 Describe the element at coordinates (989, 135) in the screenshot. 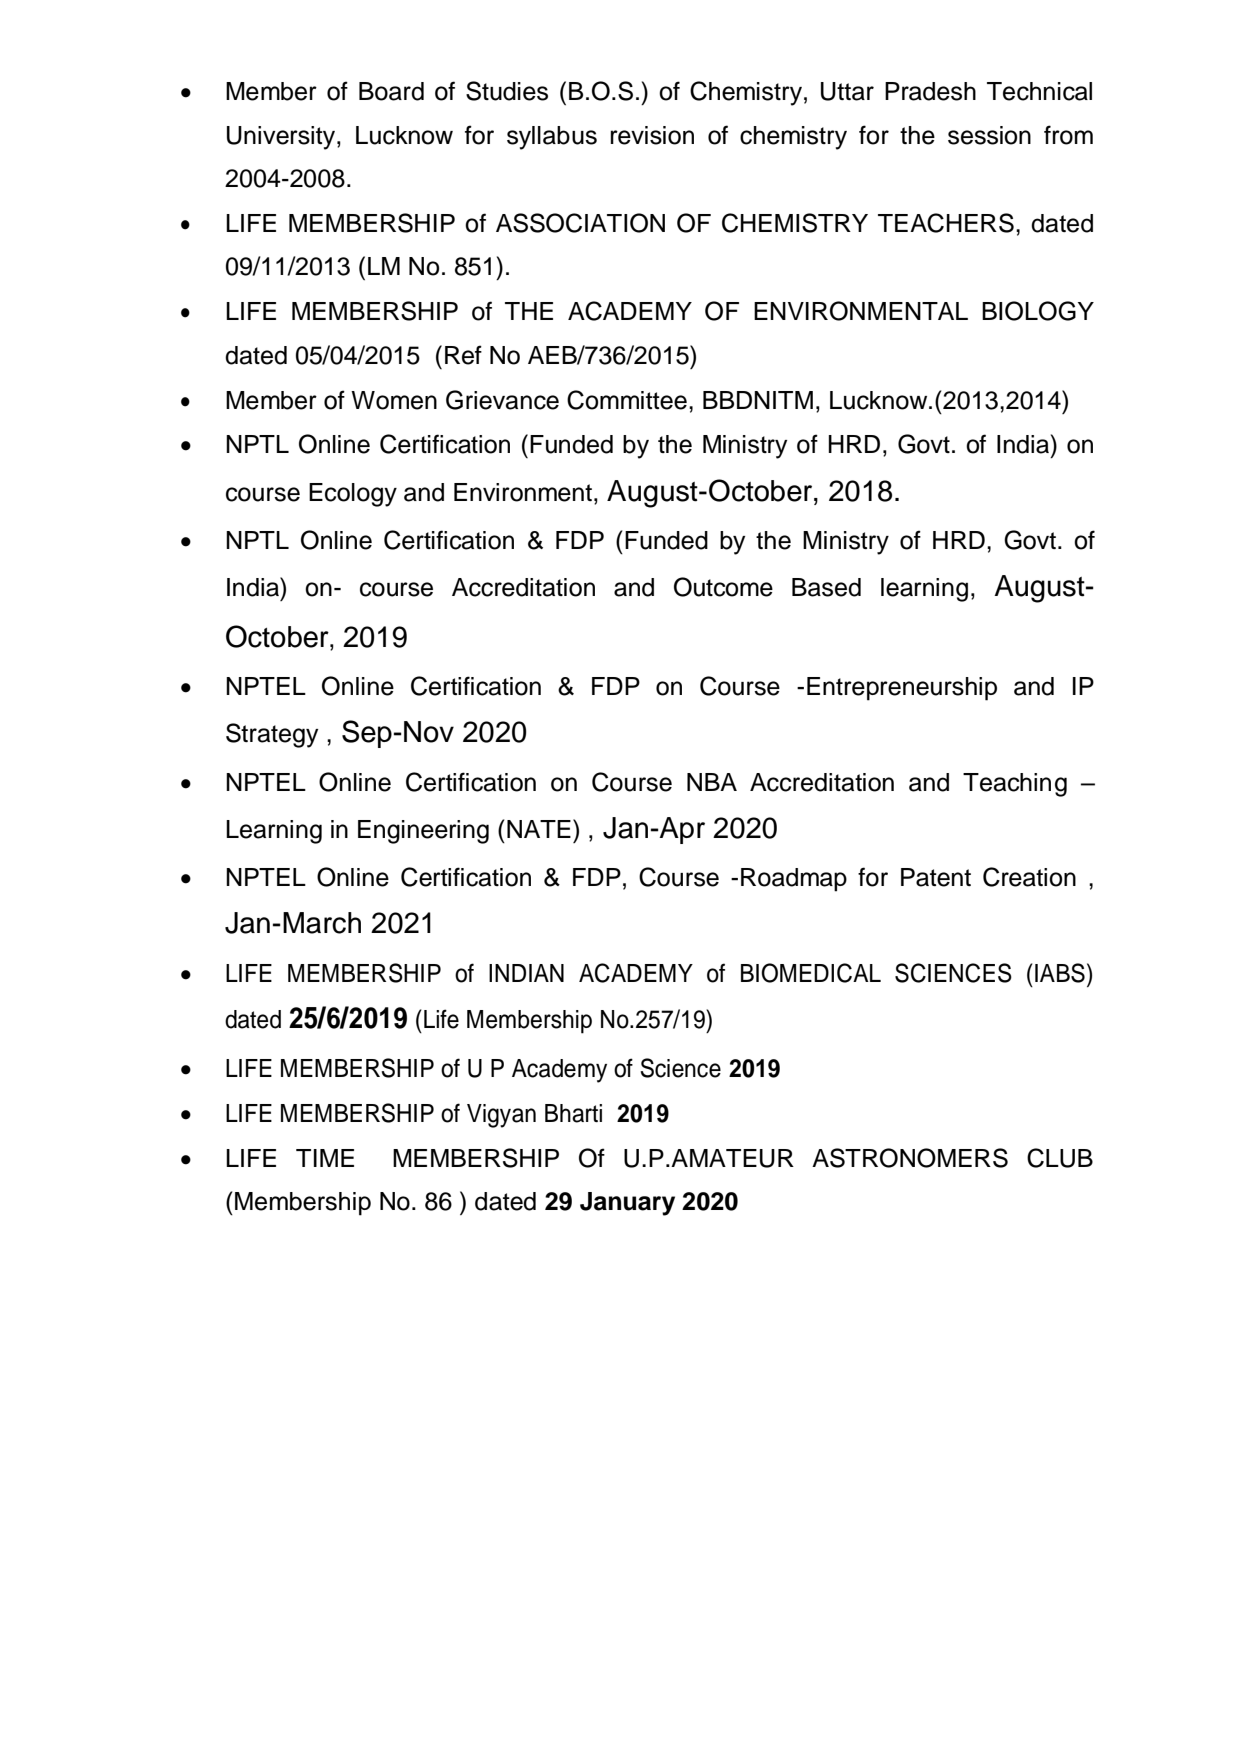

I see `session` at that location.
